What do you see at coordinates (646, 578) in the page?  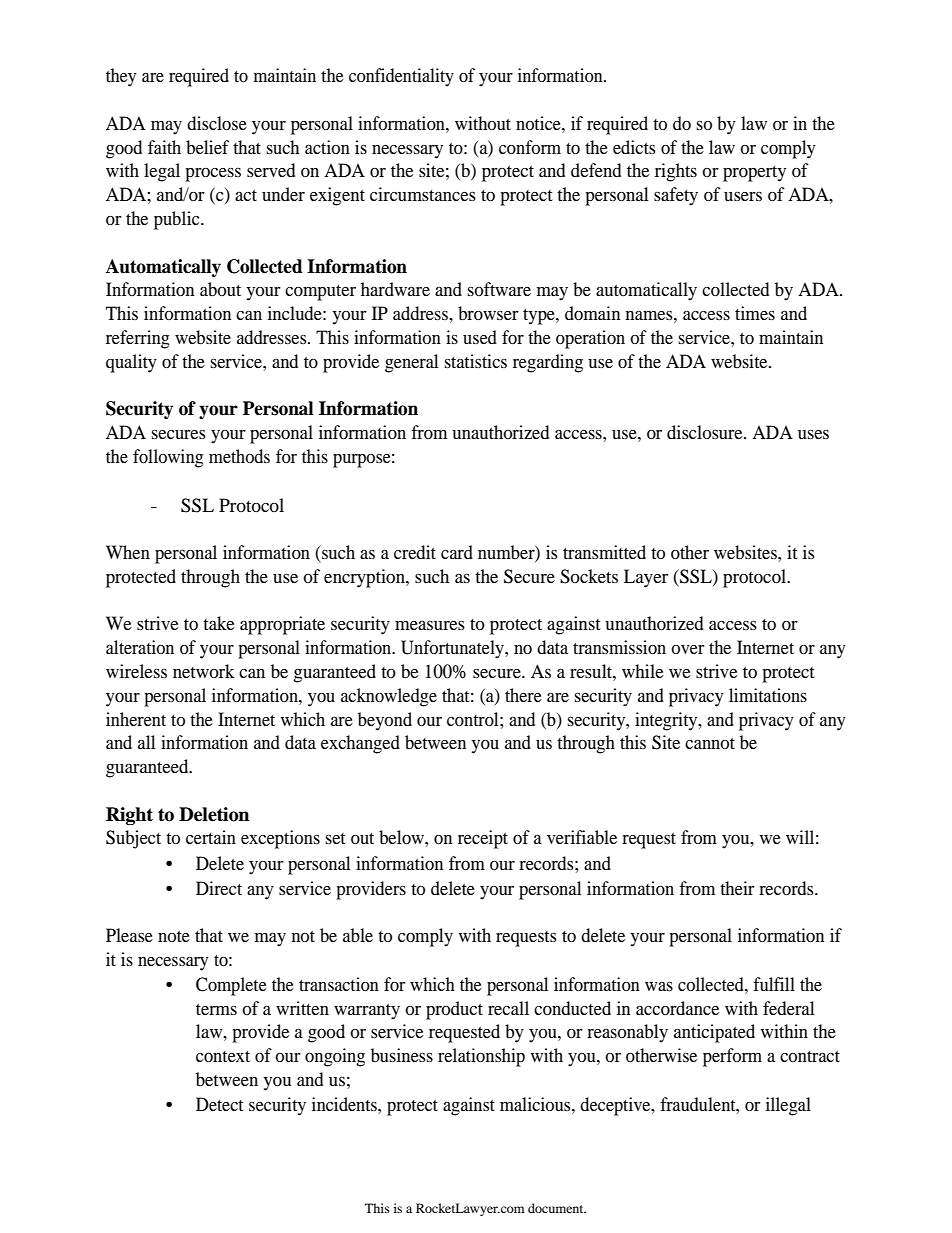 I see `Layer` at bounding box center [646, 578].
